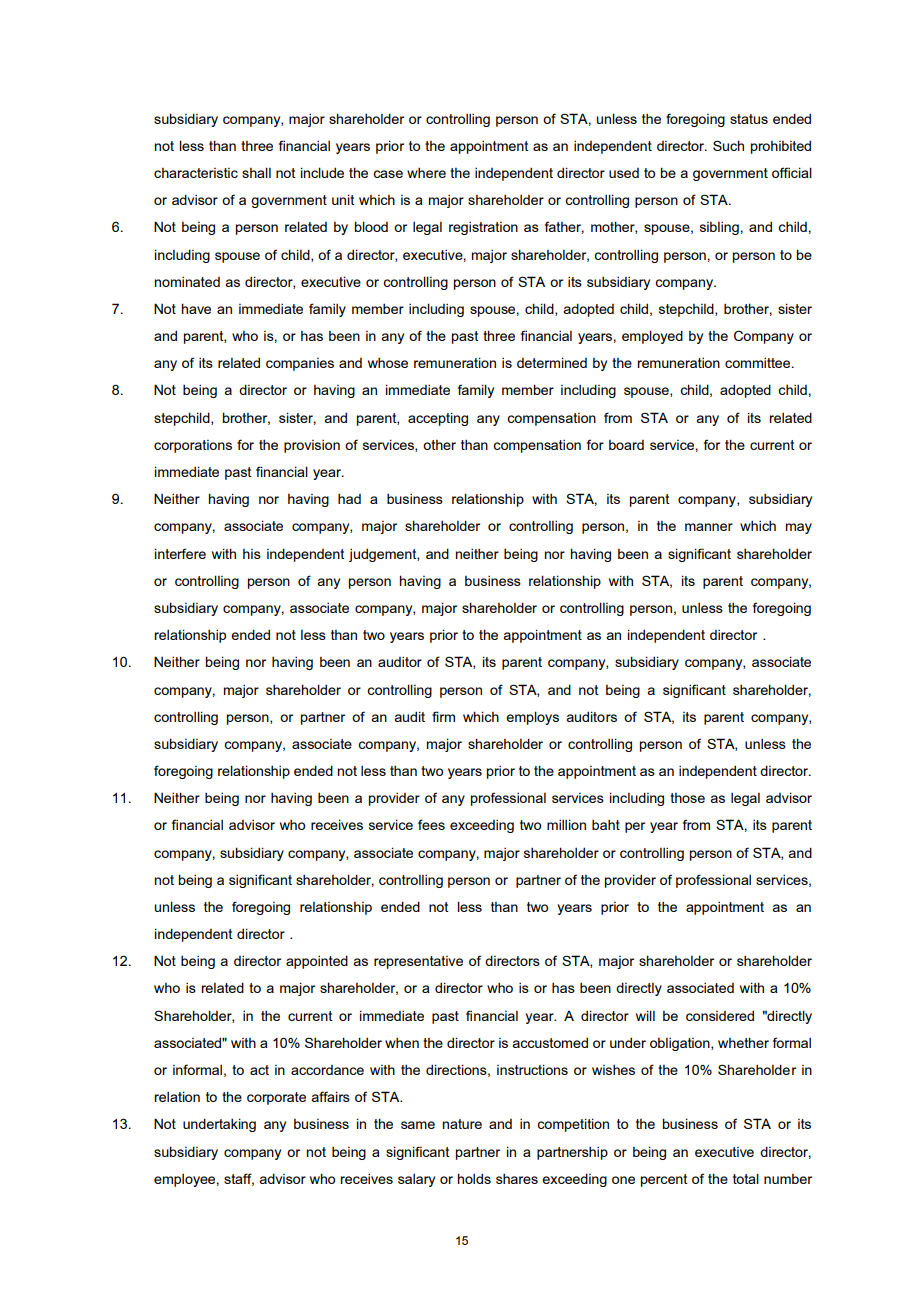 This page has width=924, height=1308. Describe the element at coordinates (312, 446) in the page. I see `provision` at that location.
